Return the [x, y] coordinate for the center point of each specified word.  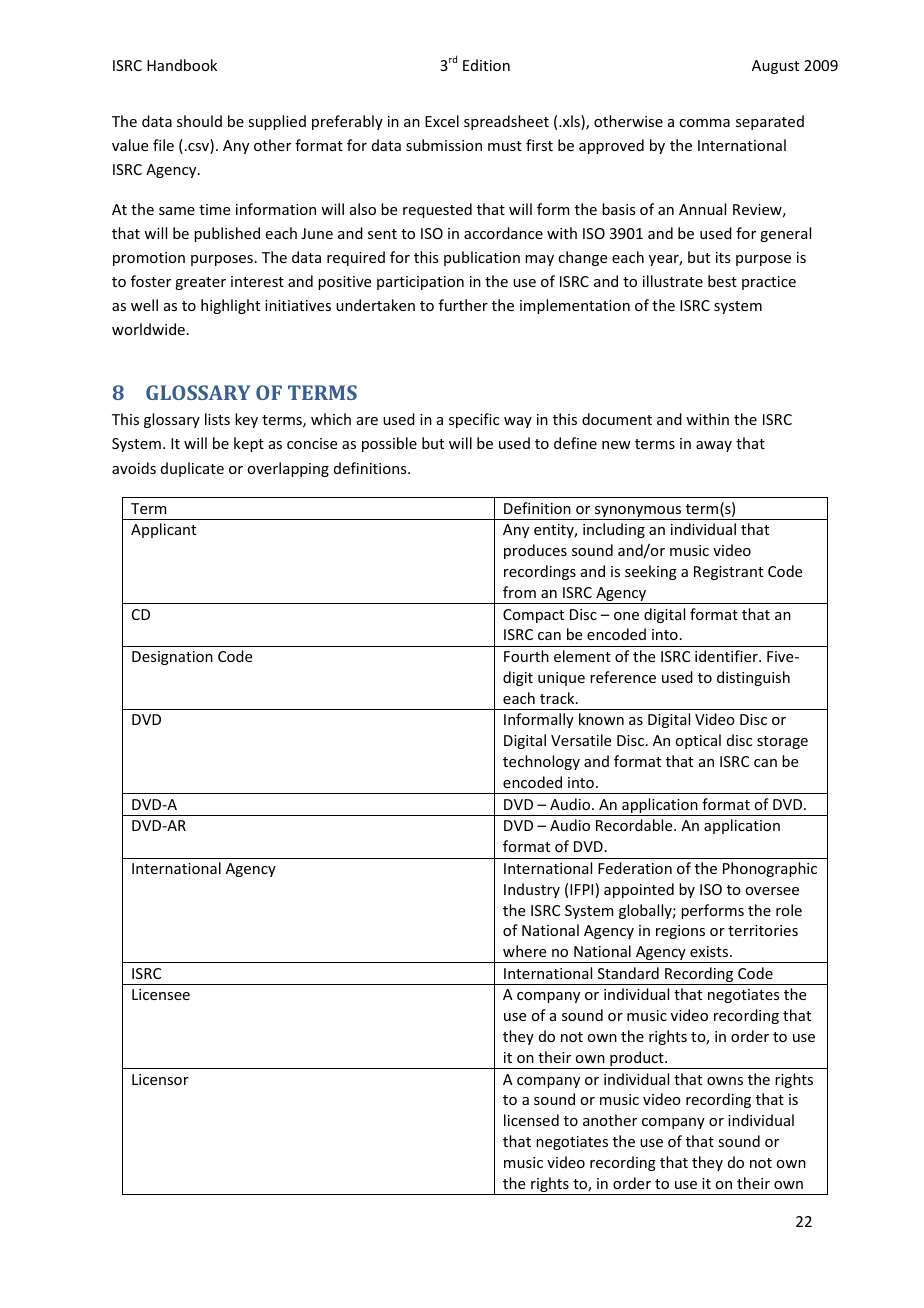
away [714, 446]
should [199, 121]
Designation [172, 658]
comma [704, 123]
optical [698, 741]
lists [217, 419]
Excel [442, 121]
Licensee [161, 994]
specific [474, 420]
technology [541, 762]
